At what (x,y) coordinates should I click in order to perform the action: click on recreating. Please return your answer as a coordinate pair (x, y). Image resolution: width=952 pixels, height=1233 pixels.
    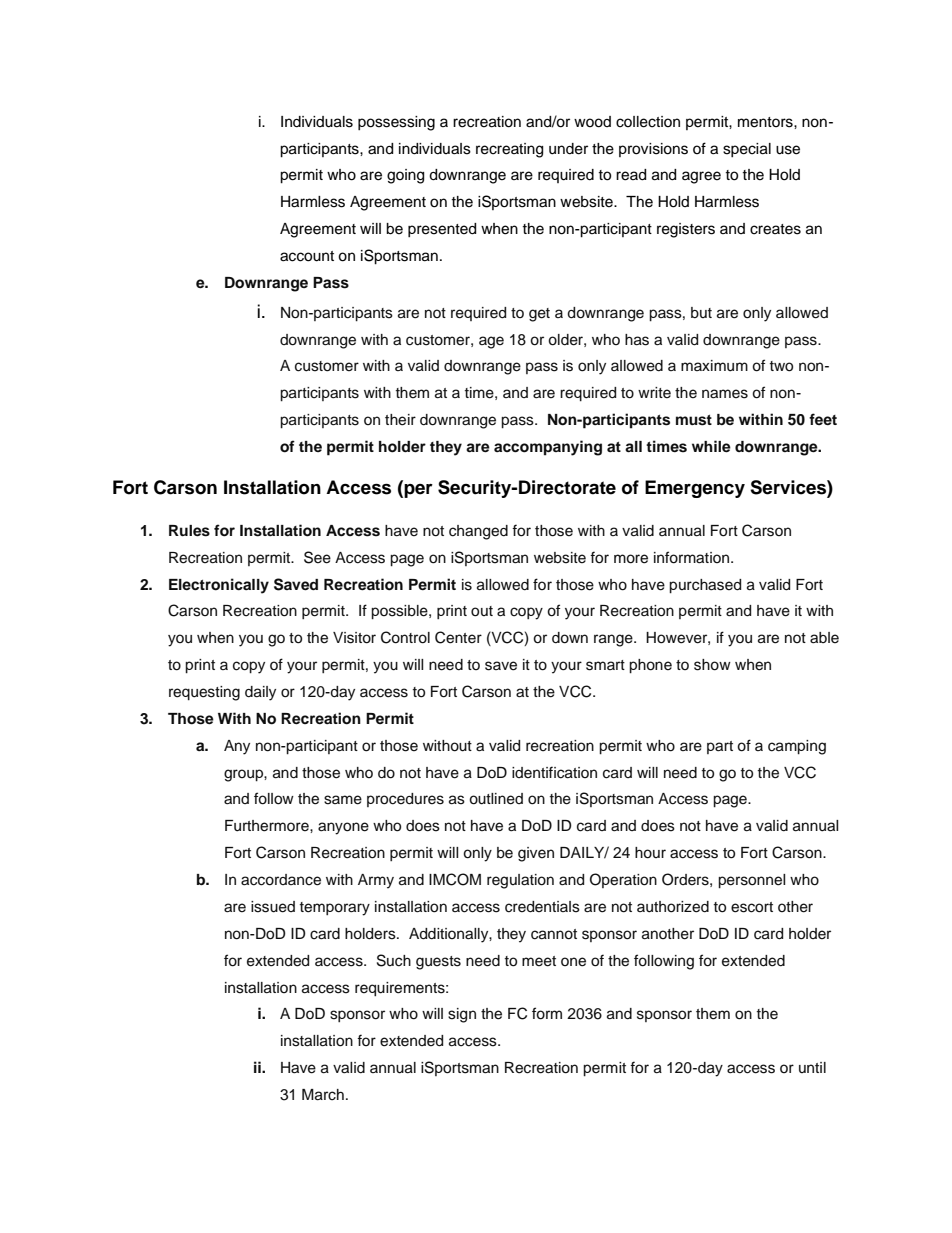
    Looking at the image, I should click on (509, 150).
